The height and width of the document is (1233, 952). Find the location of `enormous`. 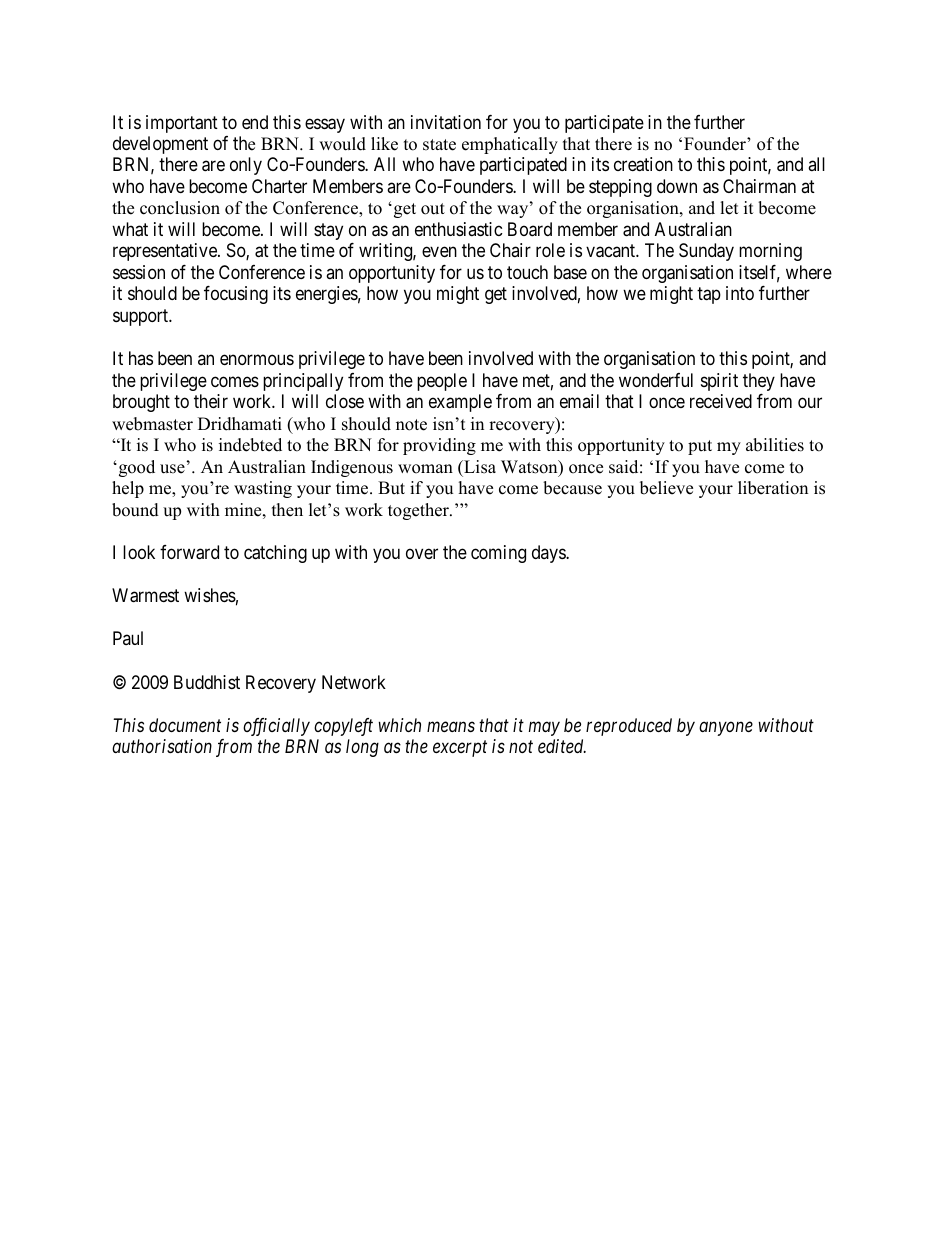

enormous is located at coordinates (257, 360).
